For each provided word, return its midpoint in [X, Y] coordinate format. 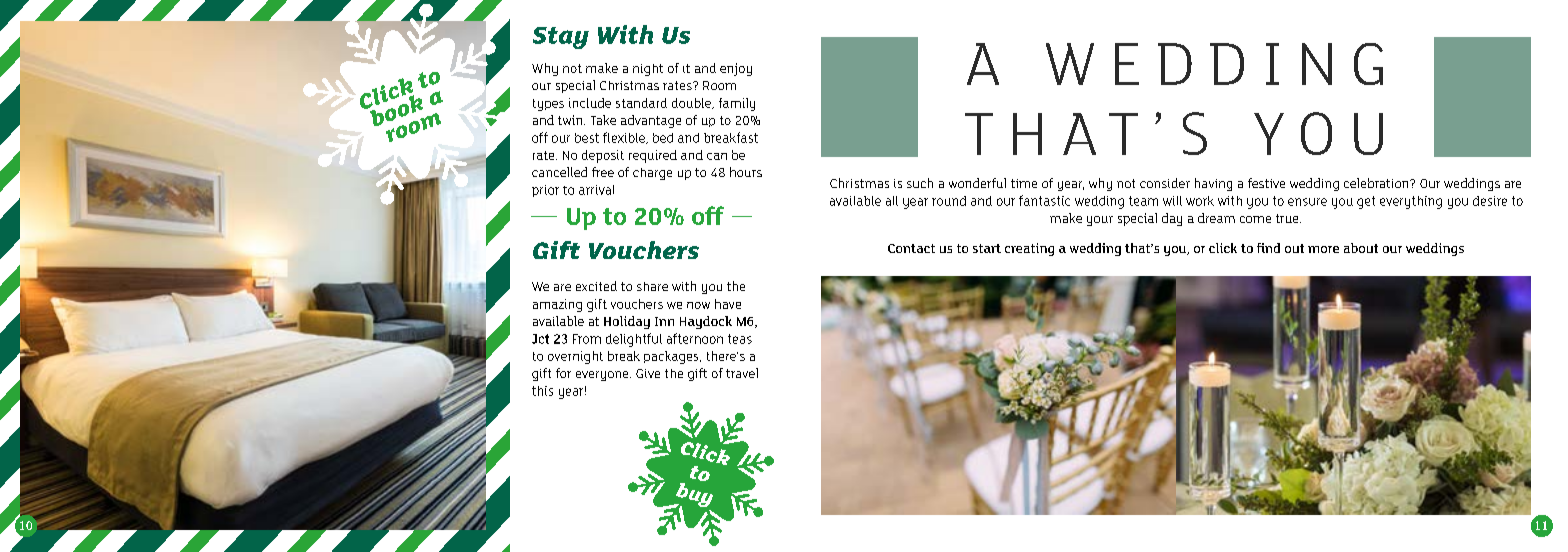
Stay [561, 38]
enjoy [736, 69]
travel [742, 373]
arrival [596, 190]
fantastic [1044, 200]
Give [648, 373]
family [737, 104]
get [1366, 202]
